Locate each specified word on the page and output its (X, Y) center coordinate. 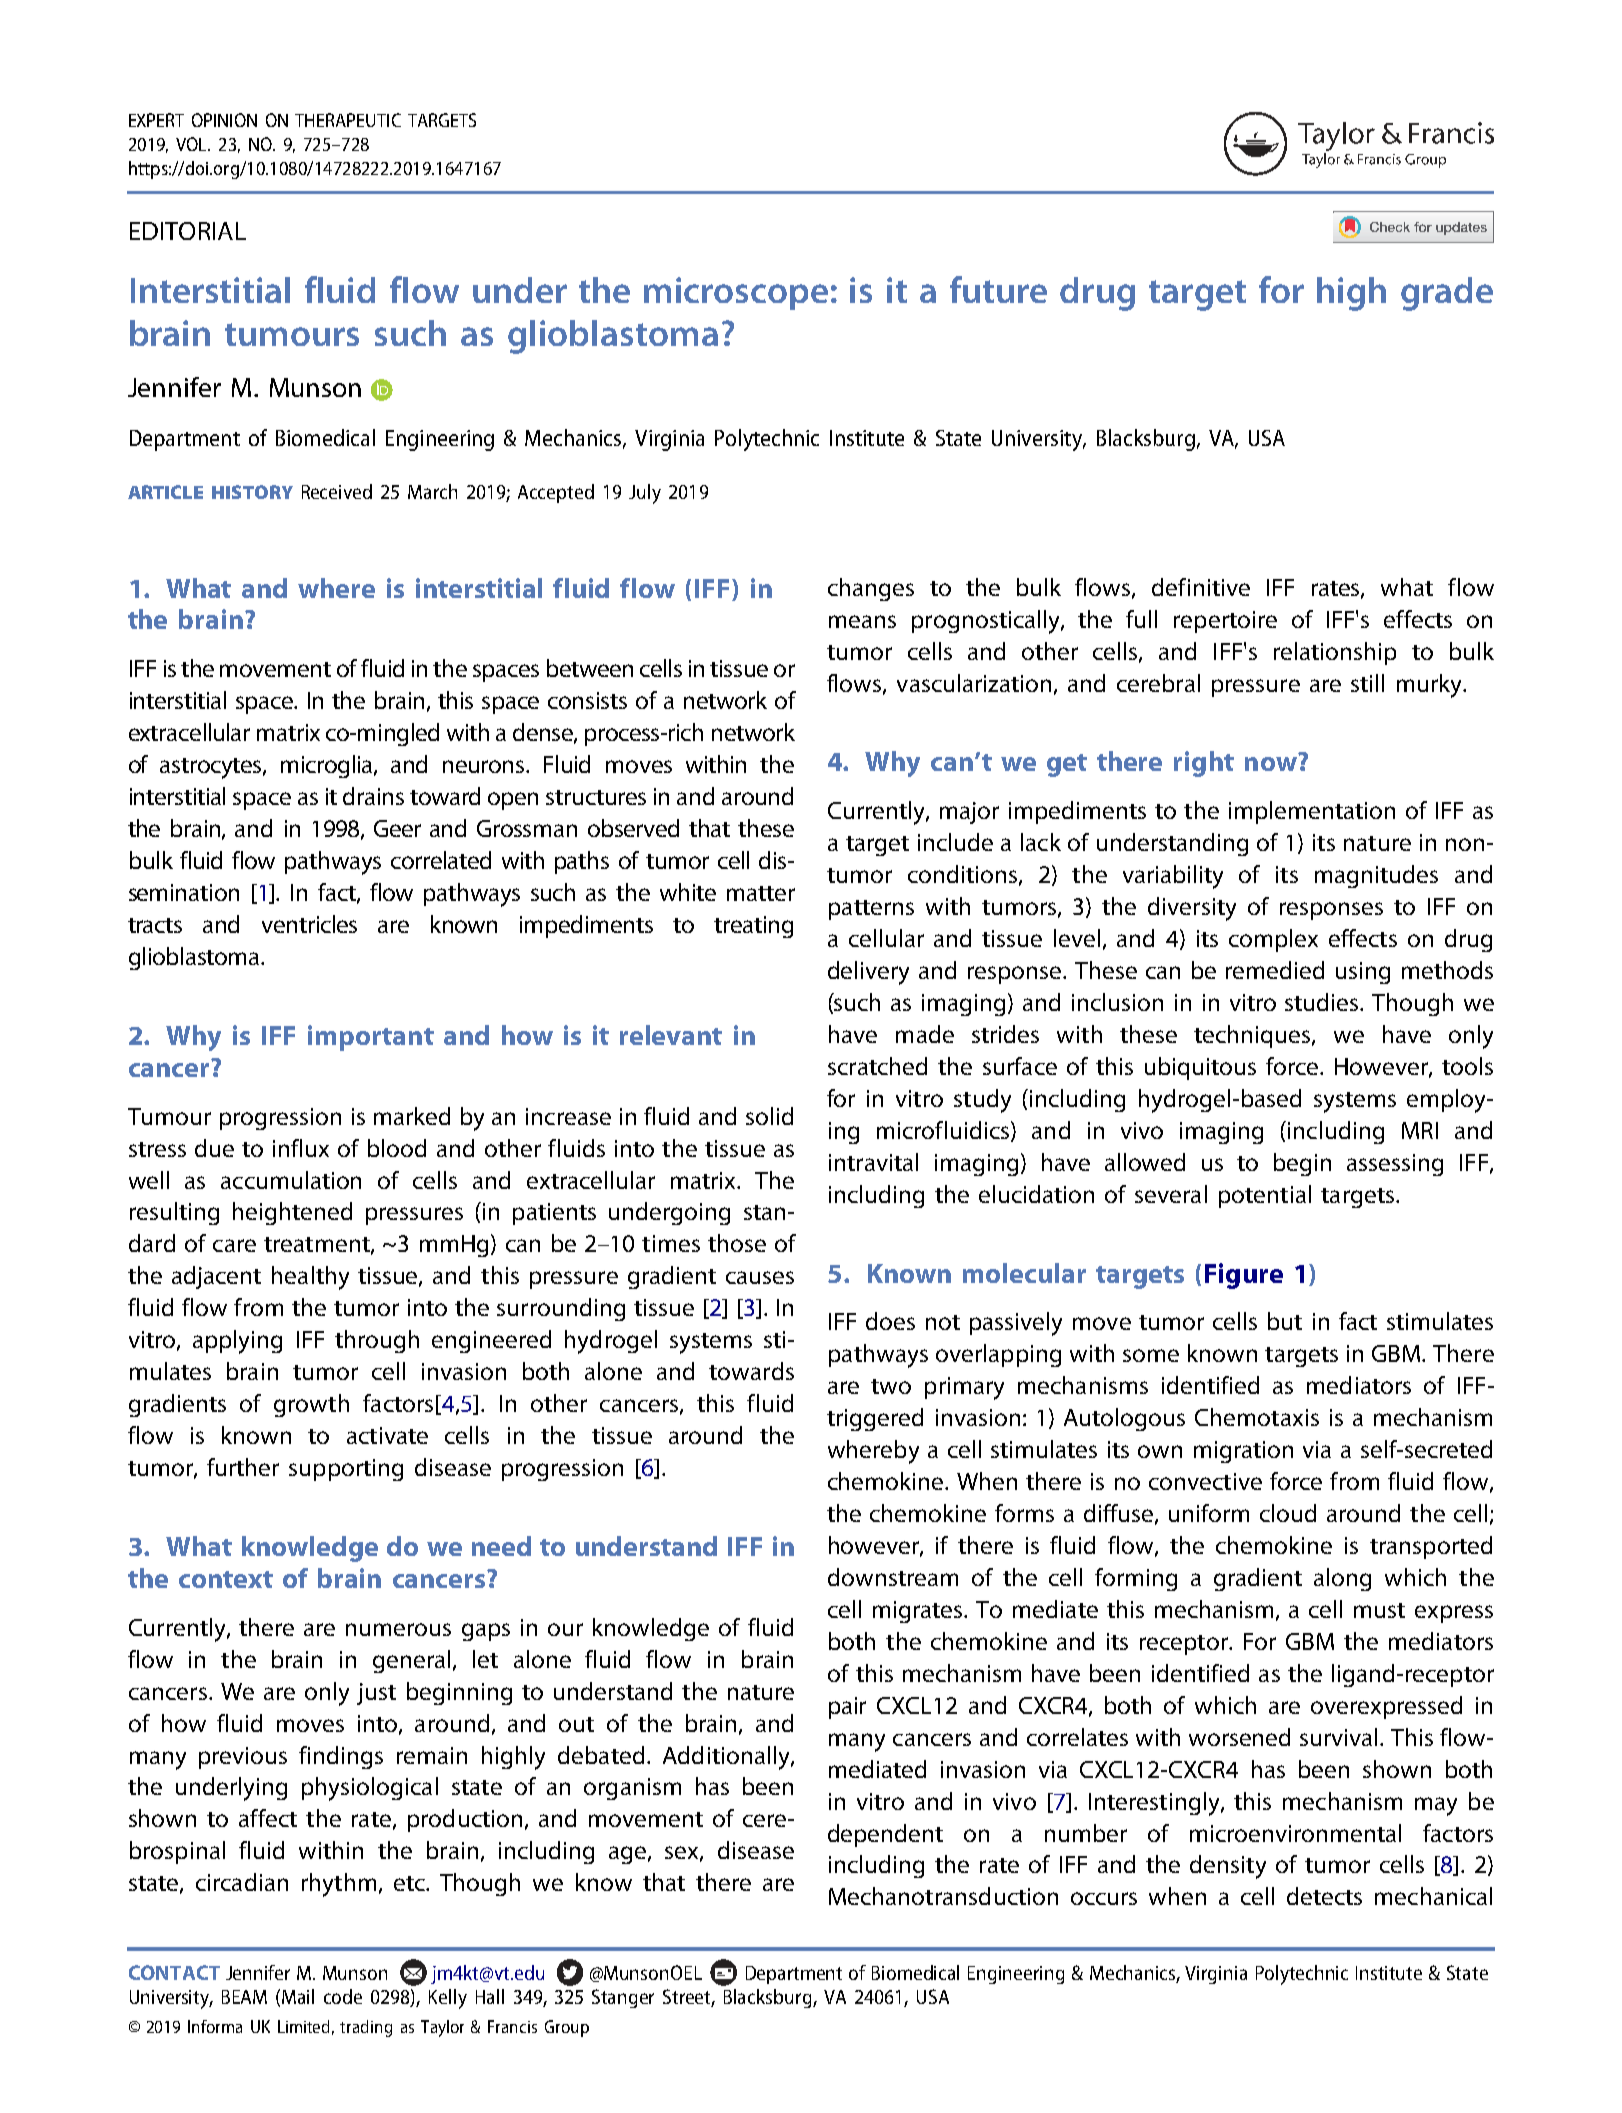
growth (311, 1405)
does (890, 1321)
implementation (1312, 812)
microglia (328, 766)
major (969, 813)
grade (1447, 294)
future (998, 289)
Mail (298, 1996)
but (1285, 1321)
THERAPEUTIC (348, 120)
